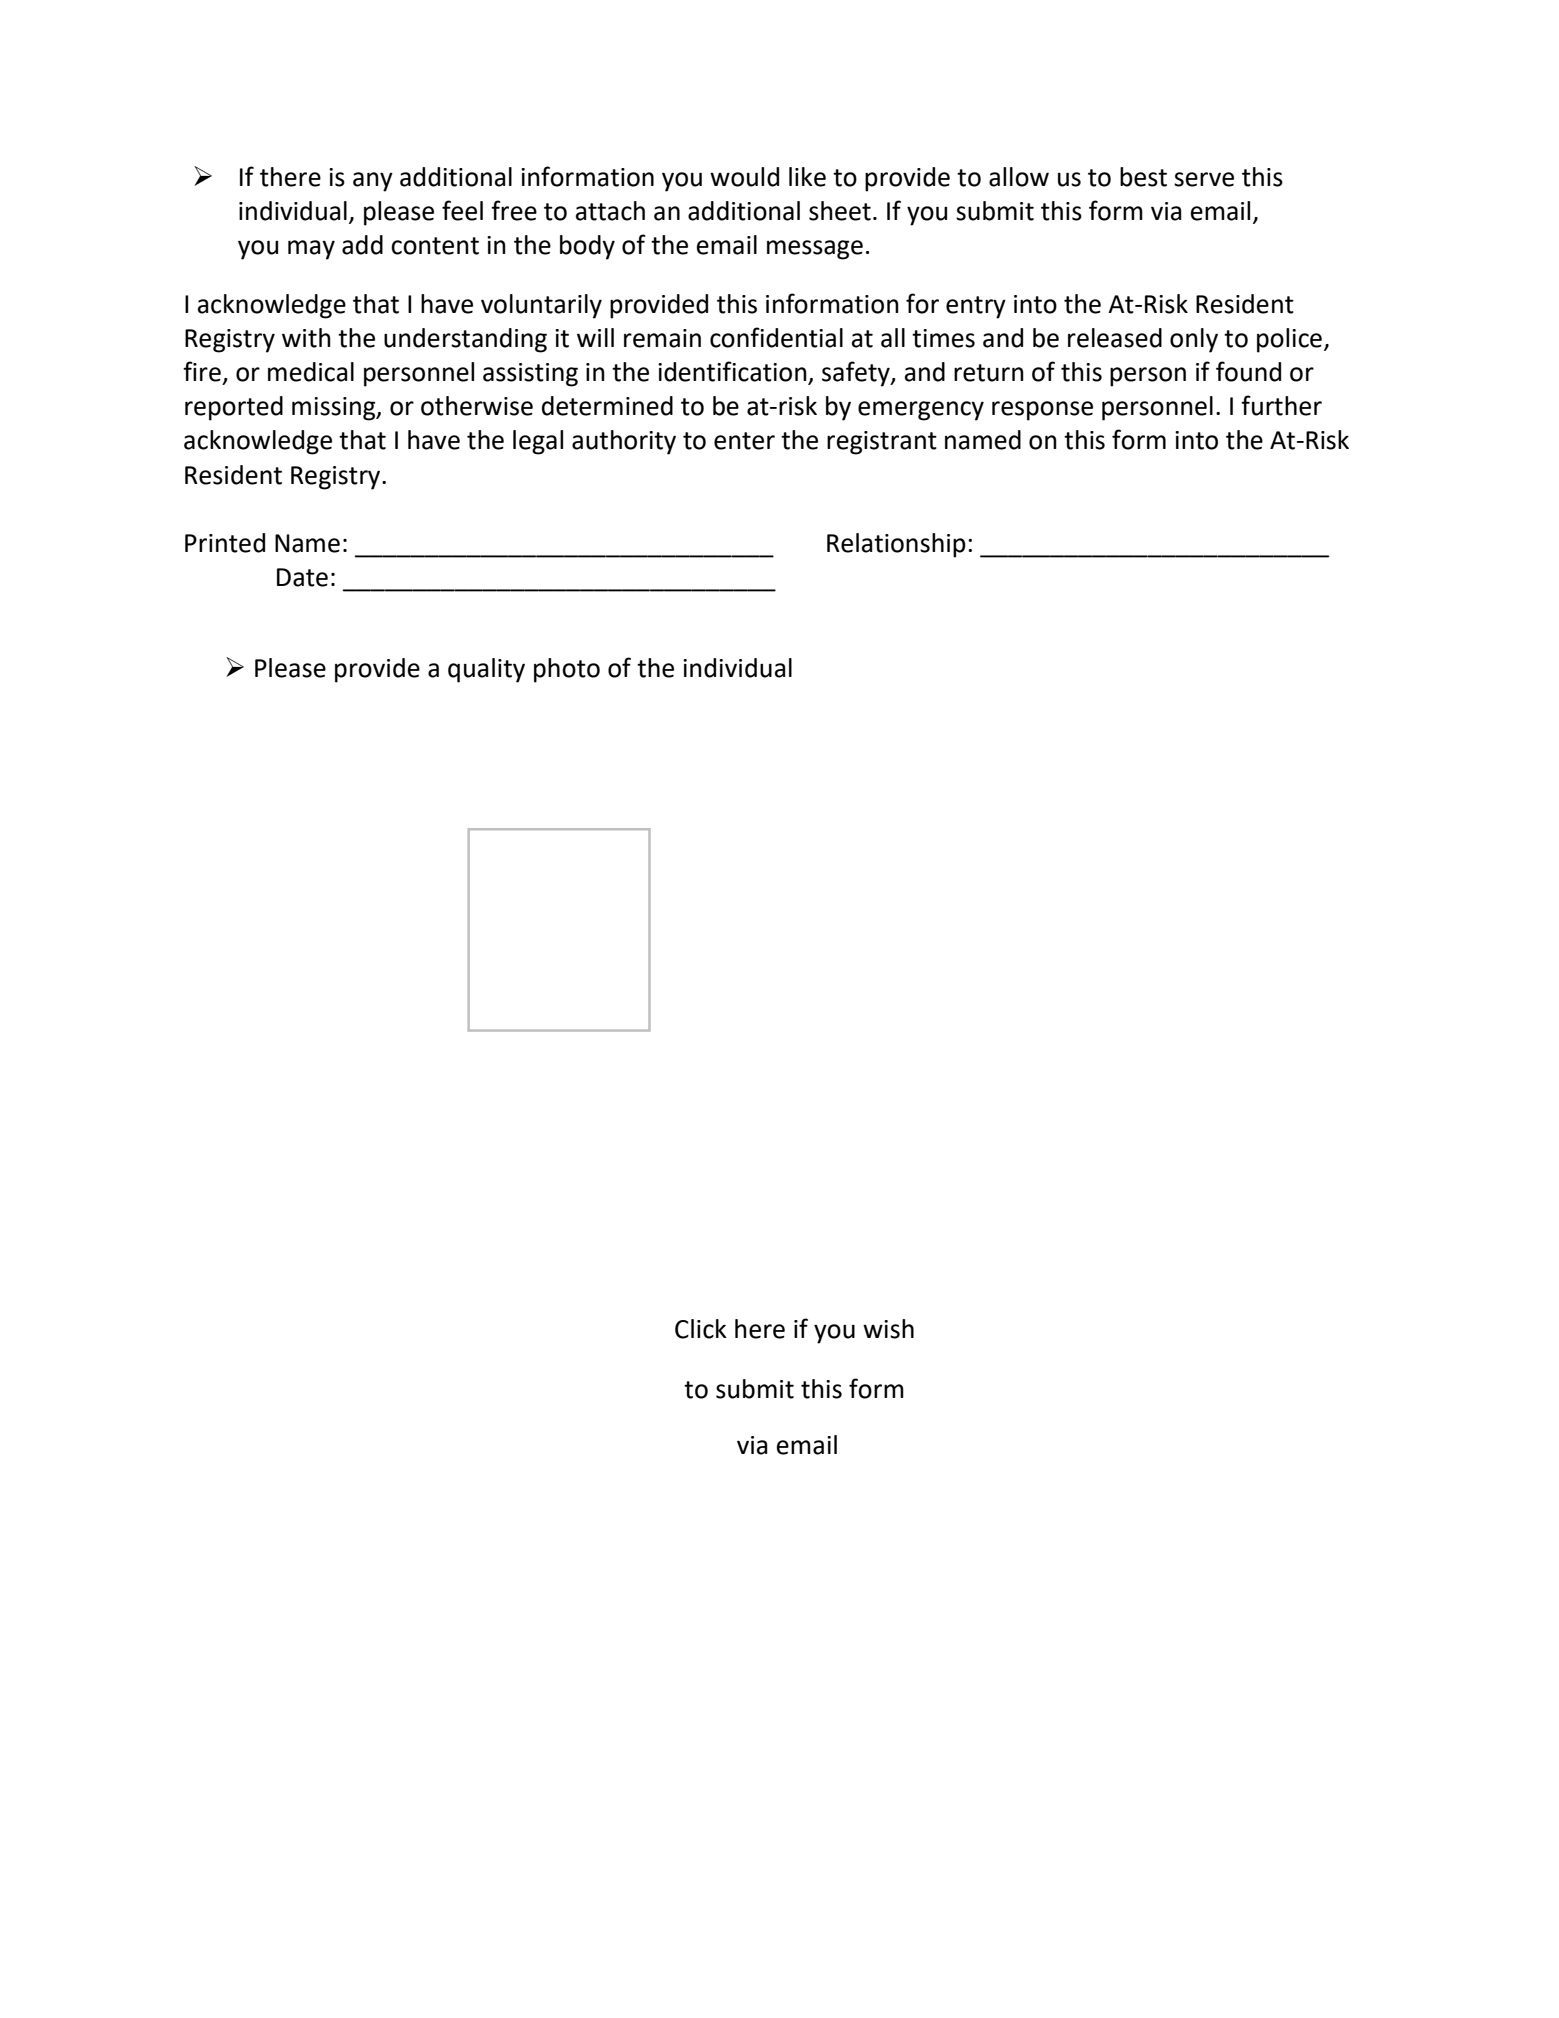 The width and height of the screenshot is (1559, 2018). I want to click on any, so click(373, 182).
